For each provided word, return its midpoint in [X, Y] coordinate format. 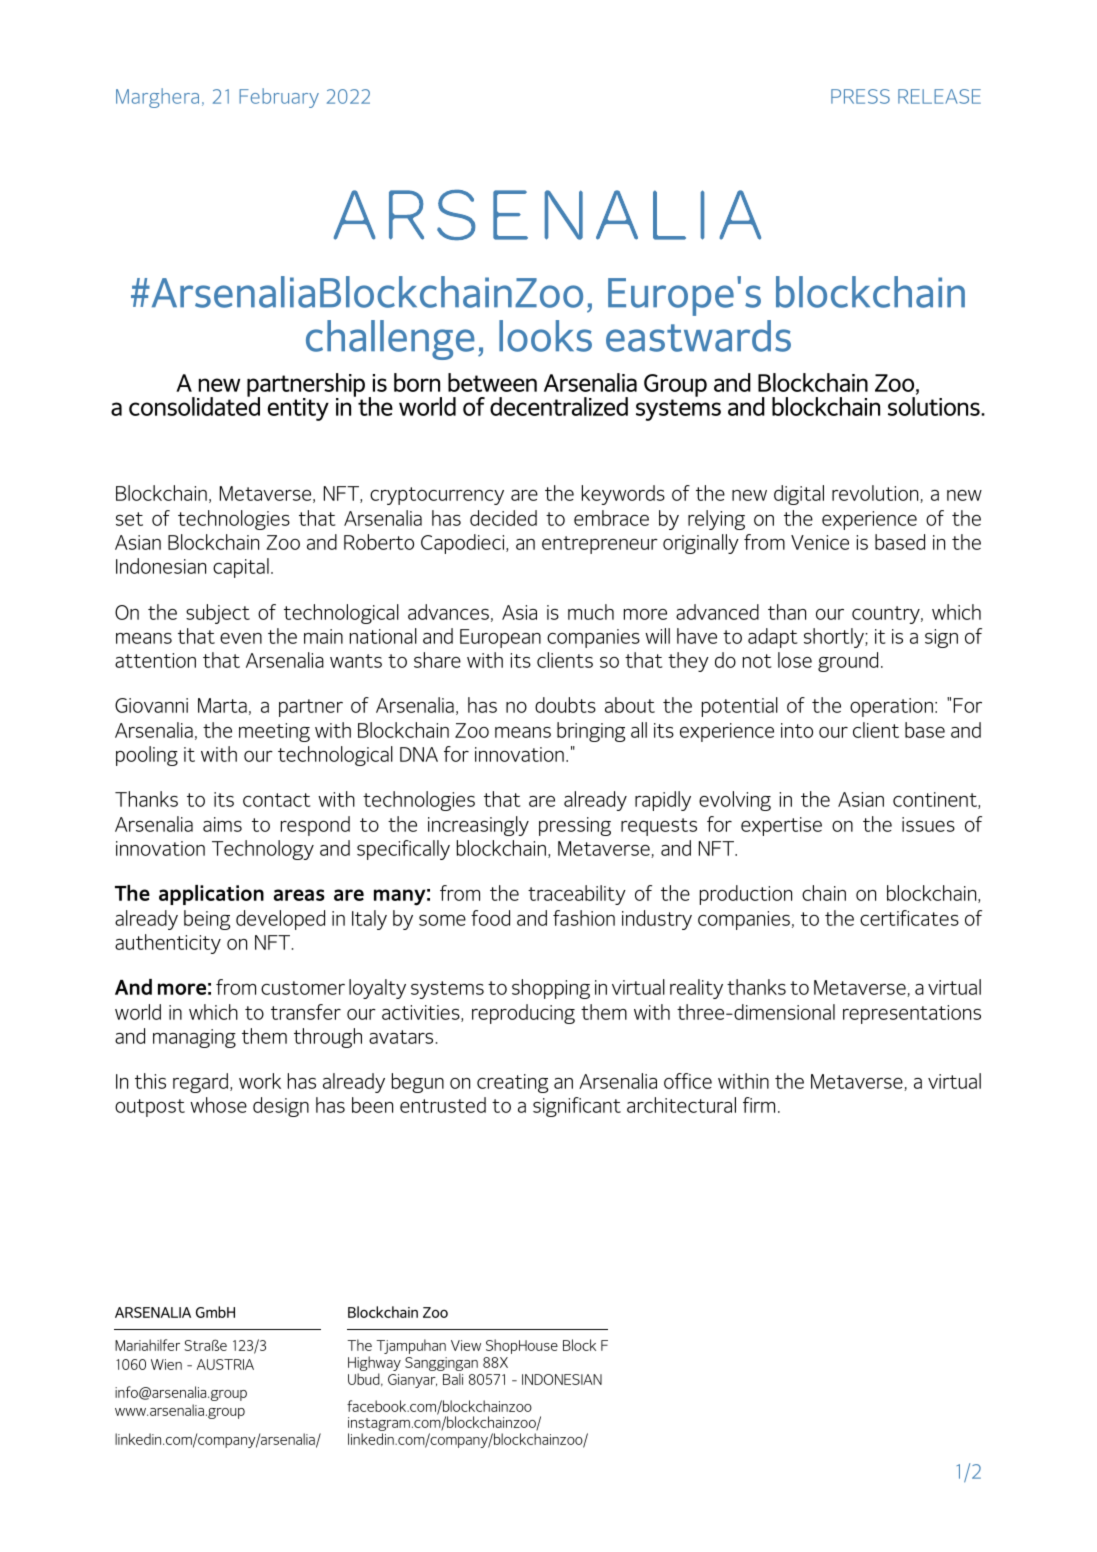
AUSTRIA [225, 1364]
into [797, 730]
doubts [565, 705]
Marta [222, 705]
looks [545, 336]
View [466, 1345]
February [279, 98]
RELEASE [939, 96]
